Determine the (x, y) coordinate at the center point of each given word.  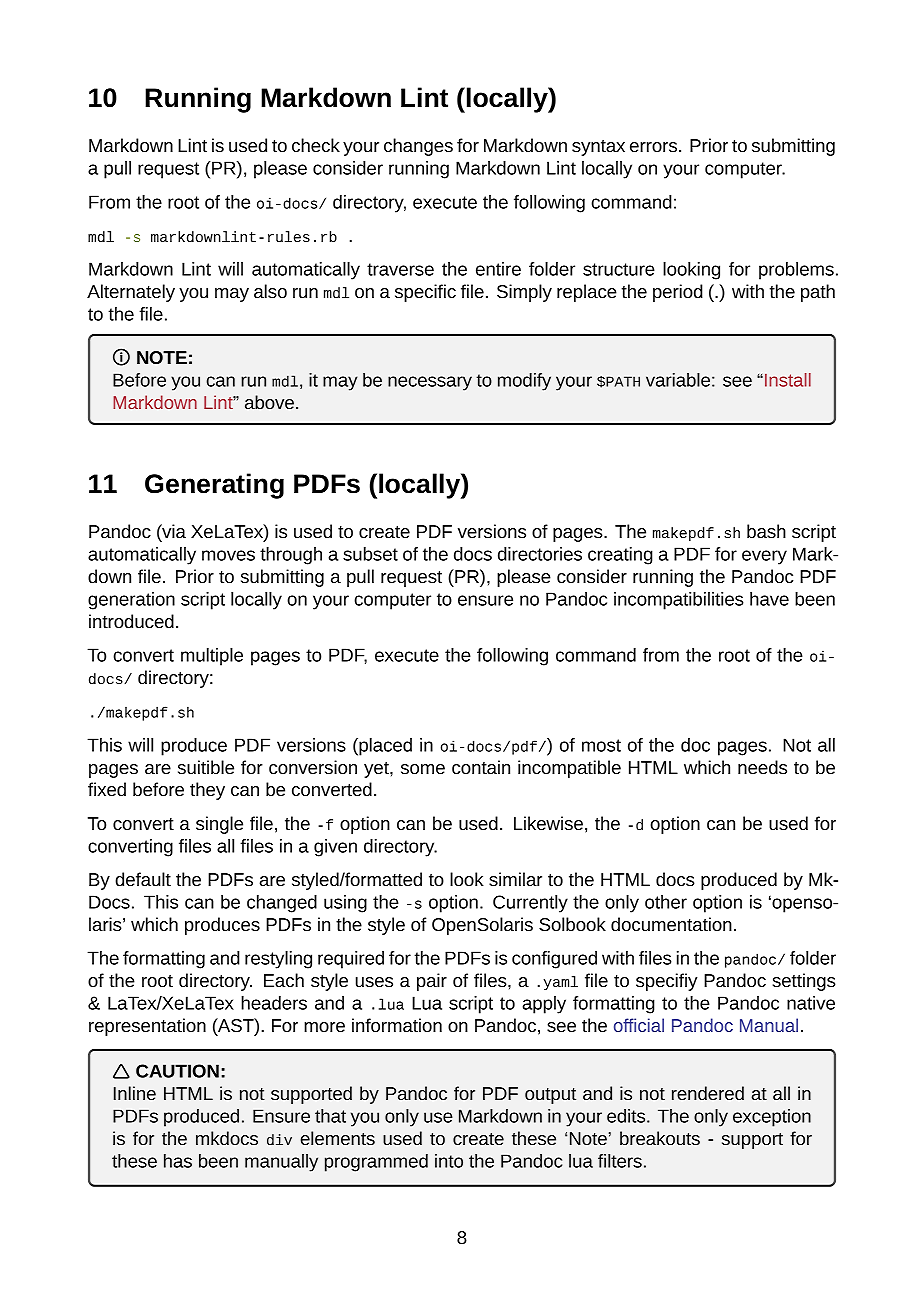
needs (762, 767)
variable (678, 380)
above (269, 402)
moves (228, 555)
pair (432, 982)
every (764, 557)
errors (653, 147)
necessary (430, 383)
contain (481, 767)
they (207, 791)
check (316, 145)
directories (540, 554)
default (143, 879)
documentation (671, 924)
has (178, 1161)
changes (418, 147)
